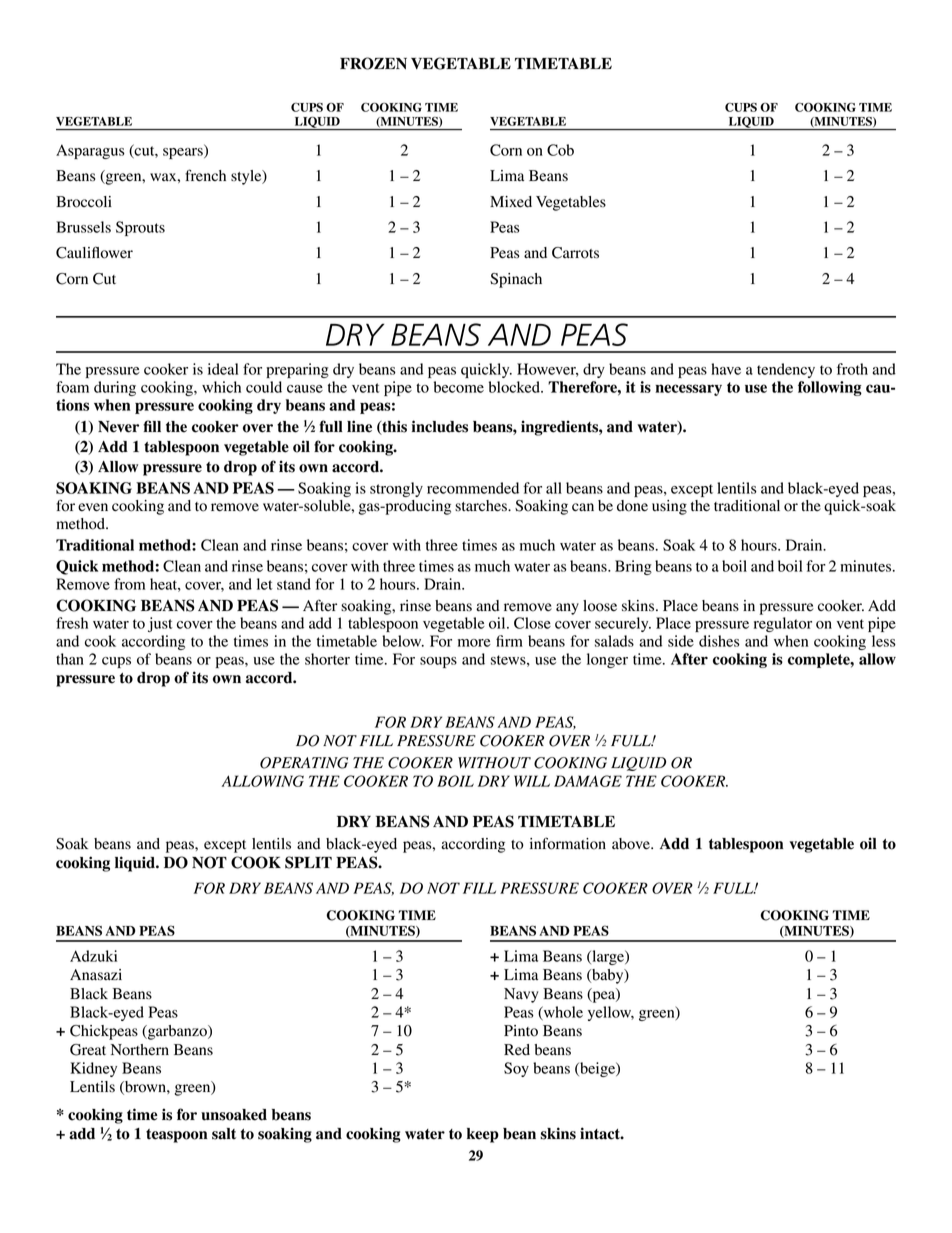 This page has width=952, height=1233. I want to click on spears, so click(184, 152).
